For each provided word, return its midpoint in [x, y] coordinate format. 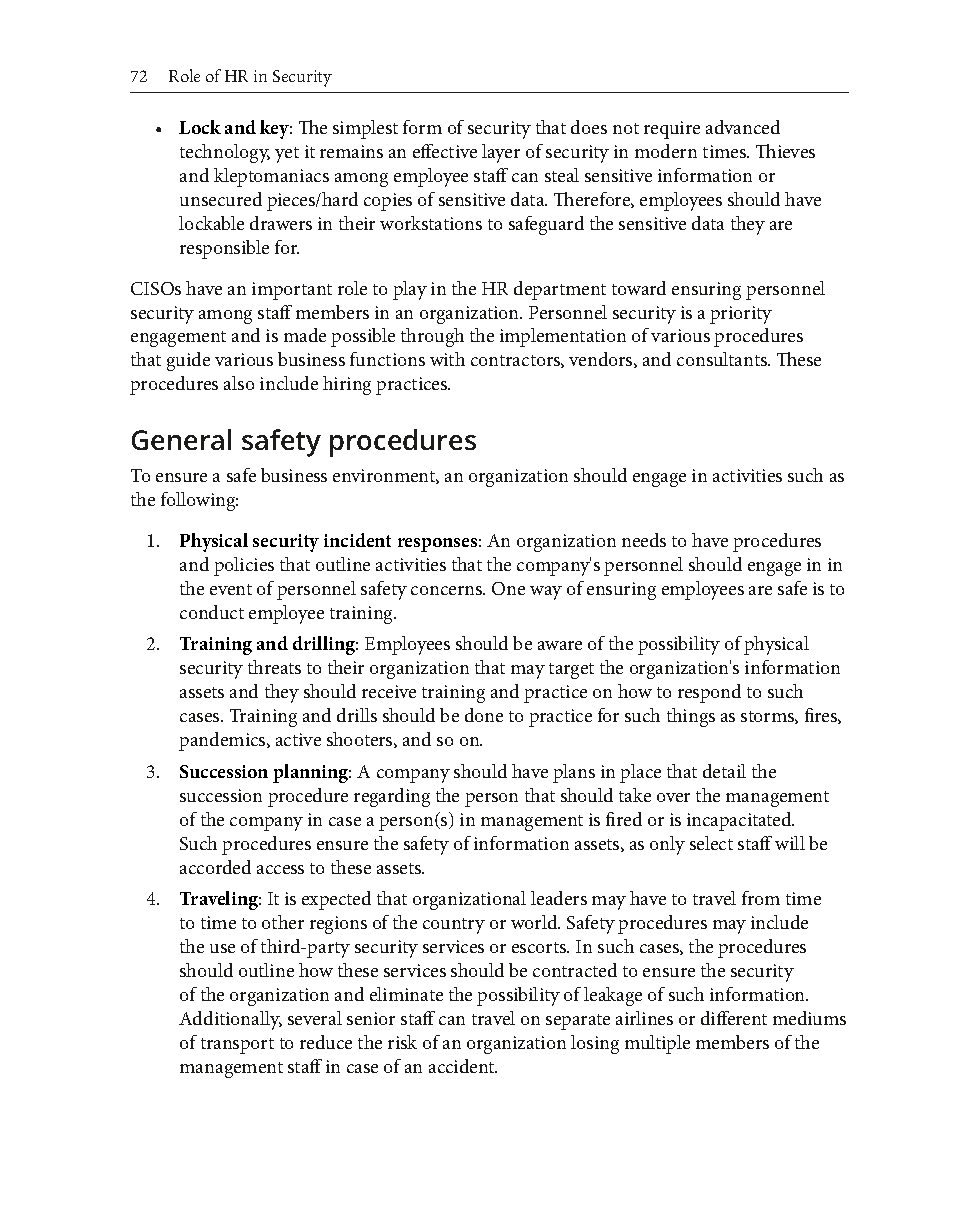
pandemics [223, 741]
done [484, 715]
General [181, 439]
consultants [723, 359]
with [447, 359]
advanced [743, 127]
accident [463, 1066]
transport [237, 1046]
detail [724, 771]
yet [287, 155]
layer [501, 153]
